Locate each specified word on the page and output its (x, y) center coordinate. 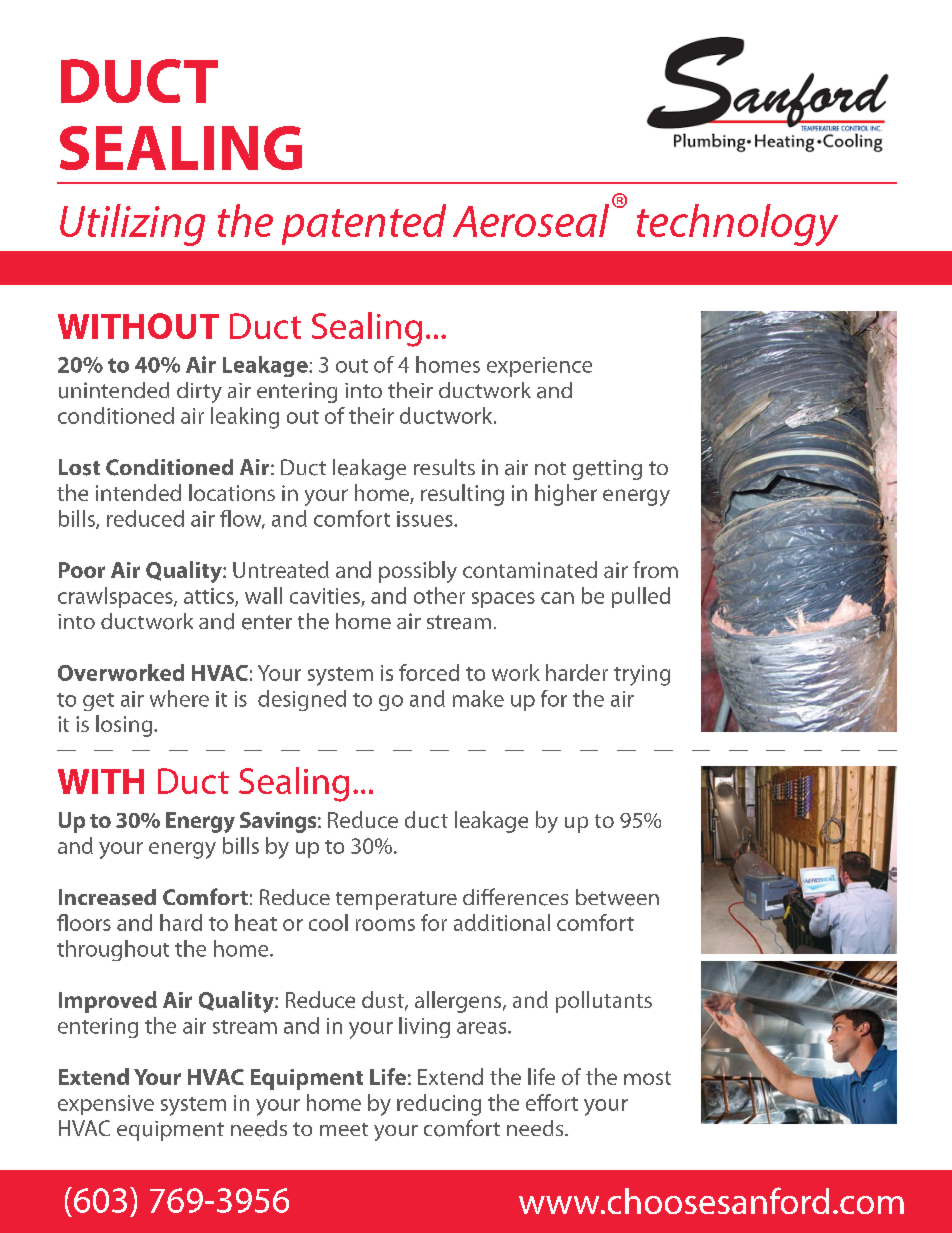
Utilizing (132, 225)
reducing (439, 1105)
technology (737, 225)
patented (364, 224)
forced (429, 672)
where (179, 698)
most (647, 1078)
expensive (106, 1105)
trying (642, 675)
